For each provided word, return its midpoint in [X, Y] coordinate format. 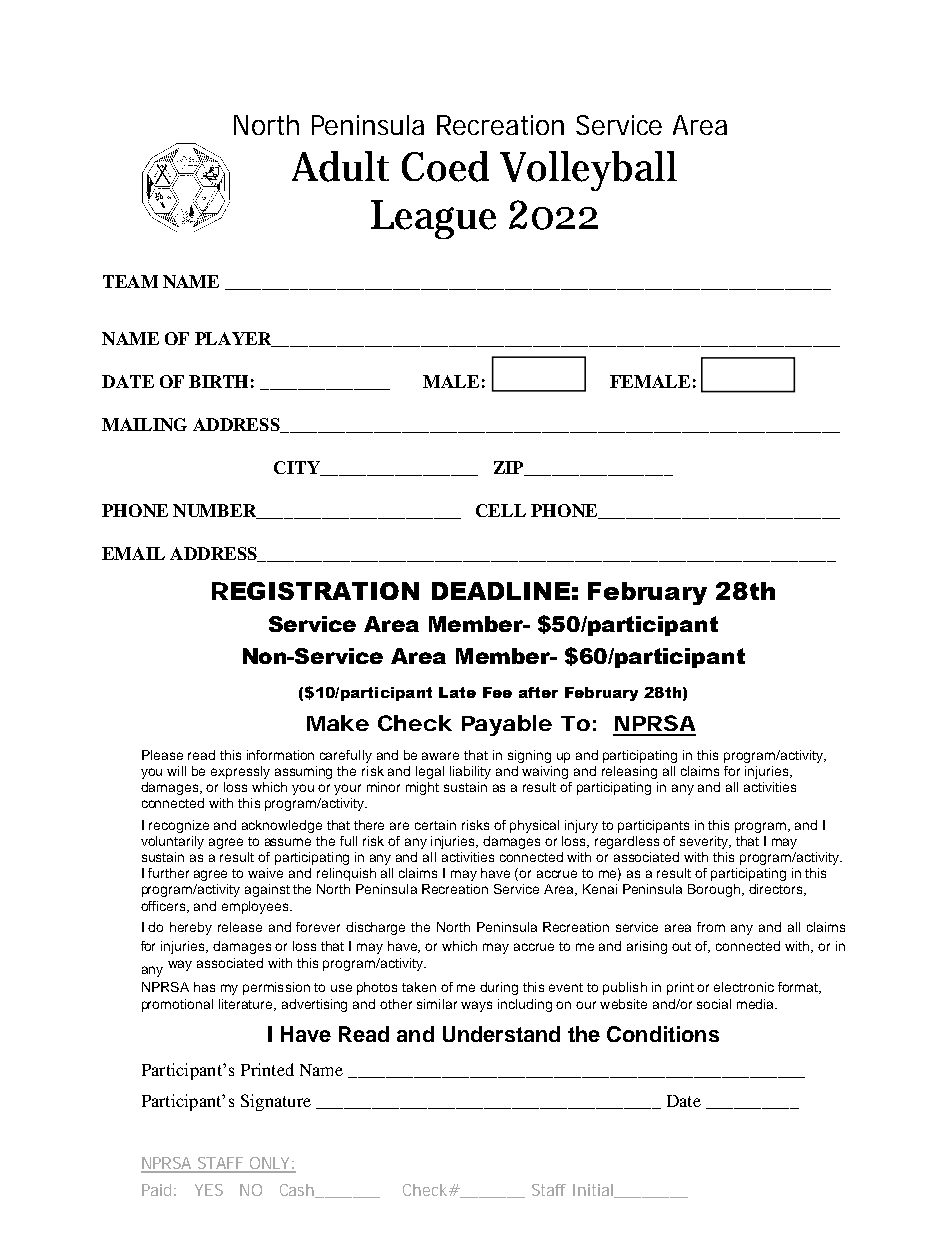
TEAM [130, 281]
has [204, 987]
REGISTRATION [315, 591]
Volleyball [588, 171]
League [433, 219]
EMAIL [133, 553]
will [176, 771]
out [681, 946]
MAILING [144, 424]
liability [470, 772]
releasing [629, 772]
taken [419, 987]
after [538, 692]
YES [209, 1190]
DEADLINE [501, 591]
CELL [501, 510]
